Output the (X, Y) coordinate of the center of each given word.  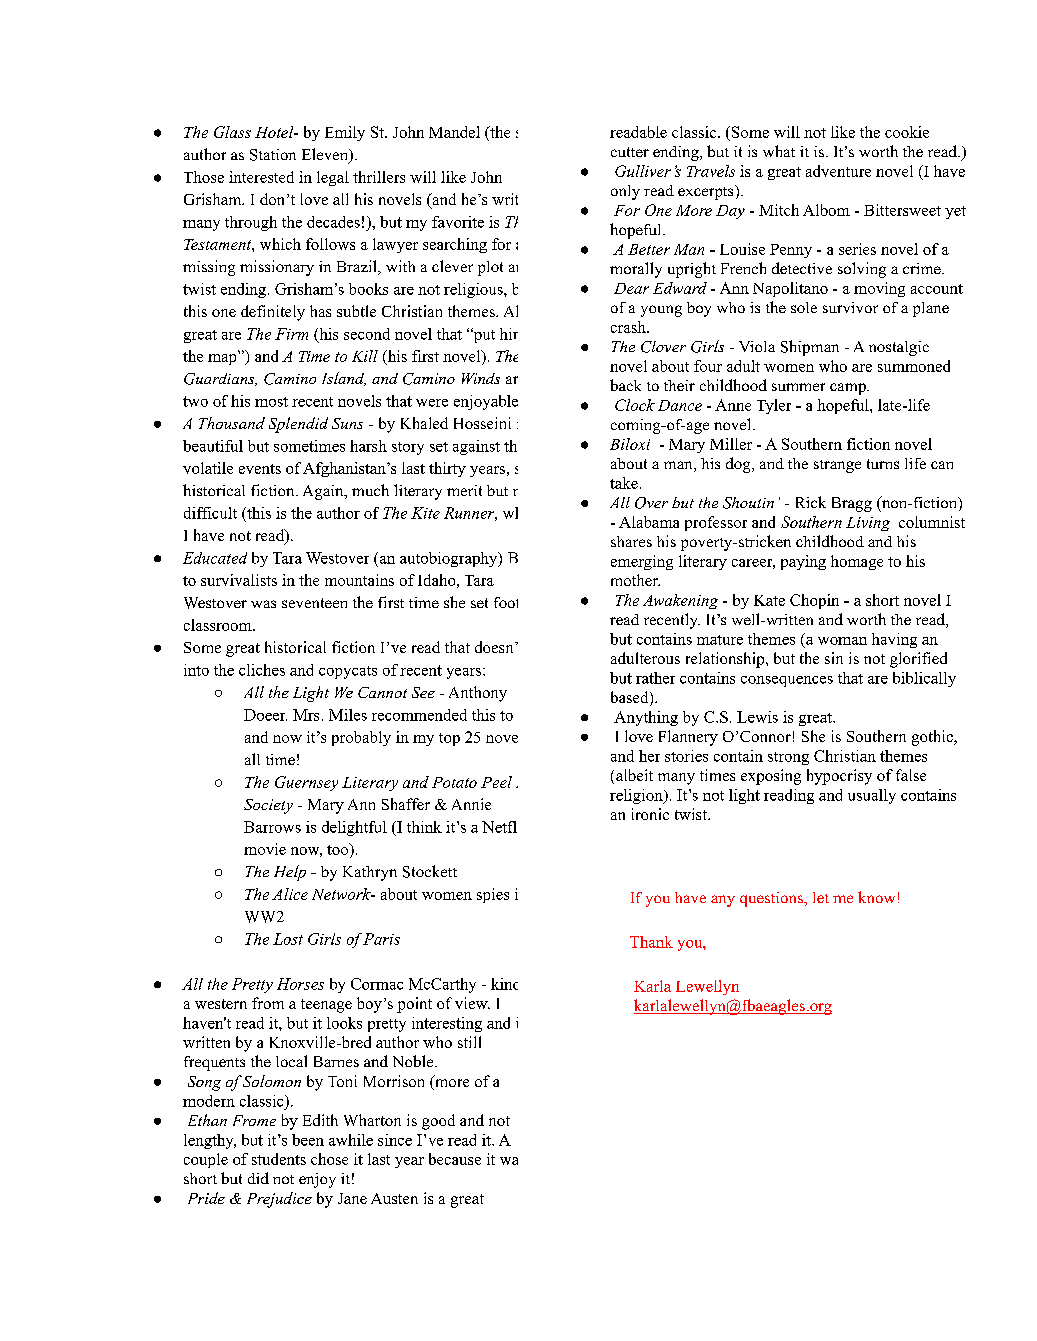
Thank (651, 942)
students (279, 1159)
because (455, 1159)
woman (842, 641)
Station (273, 155)
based (631, 698)
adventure (838, 171)
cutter (630, 152)
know (876, 897)
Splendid (298, 425)
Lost (288, 939)
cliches (262, 670)
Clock (635, 405)
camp (849, 389)
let (821, 897)
